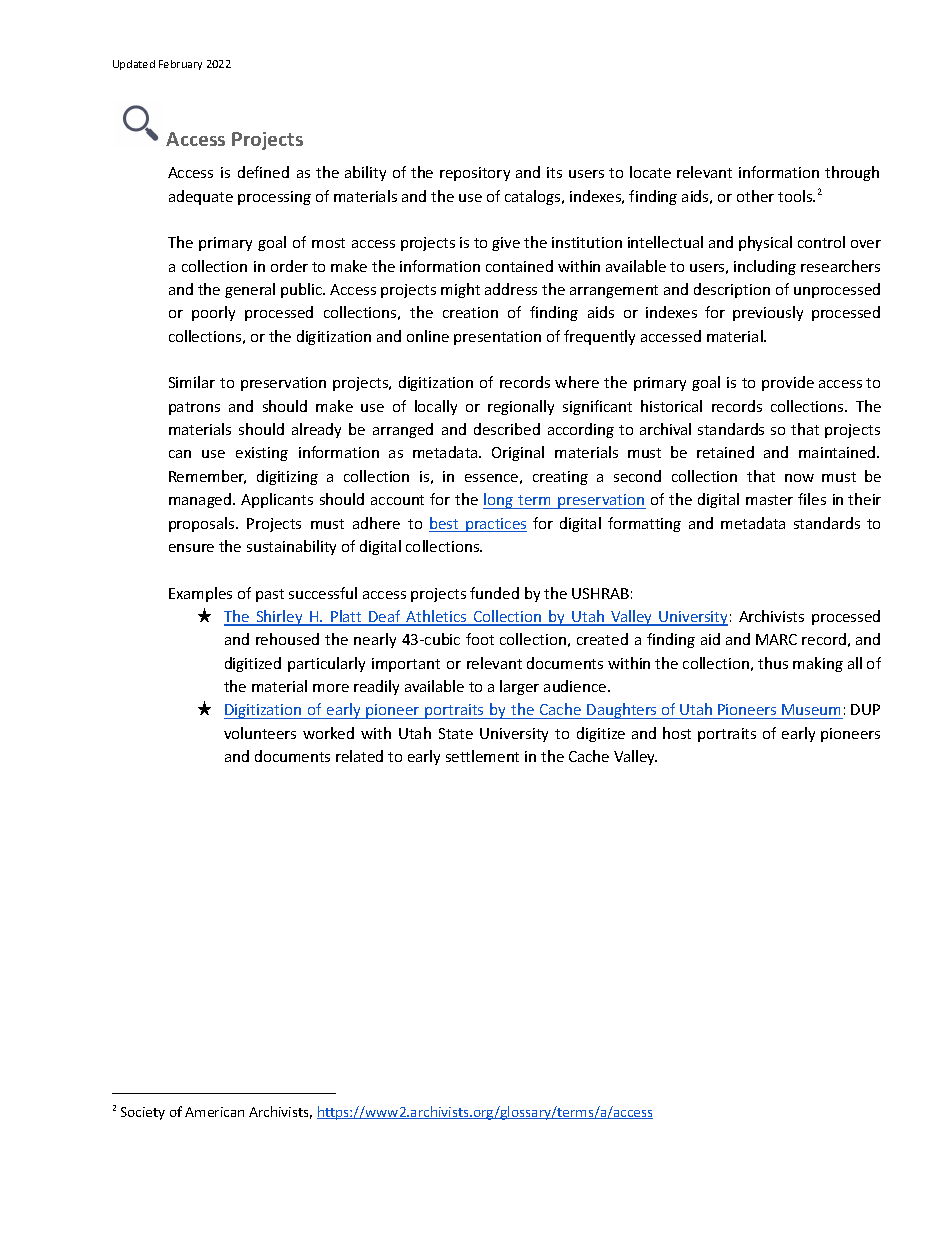  I want to click on American, so click(214, 1112).
